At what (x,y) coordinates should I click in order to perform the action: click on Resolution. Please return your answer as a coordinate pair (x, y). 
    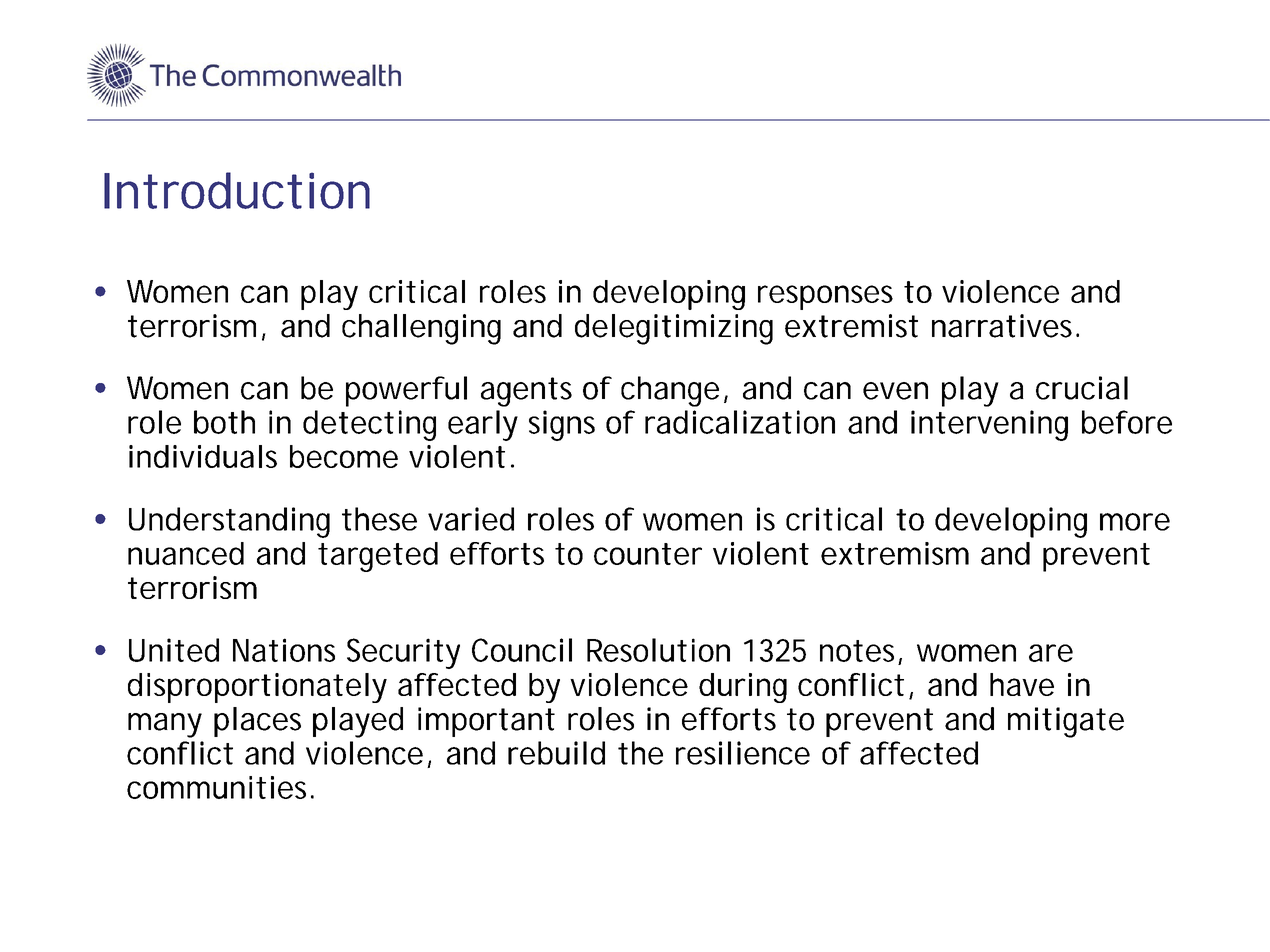
    Looking at the image, I should click on (658, 650).
